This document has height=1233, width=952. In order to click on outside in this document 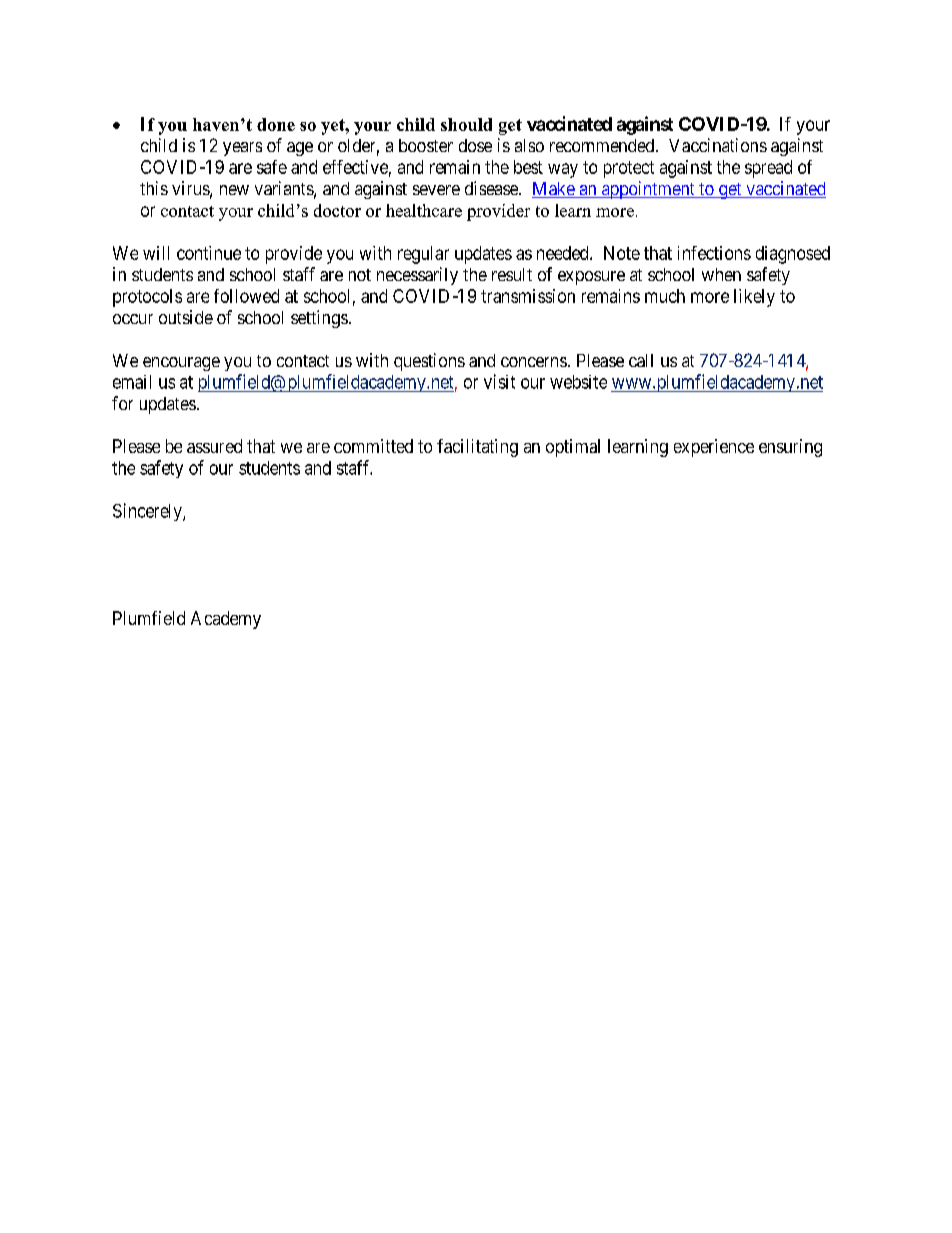, I will do `click(186, 317)`.
